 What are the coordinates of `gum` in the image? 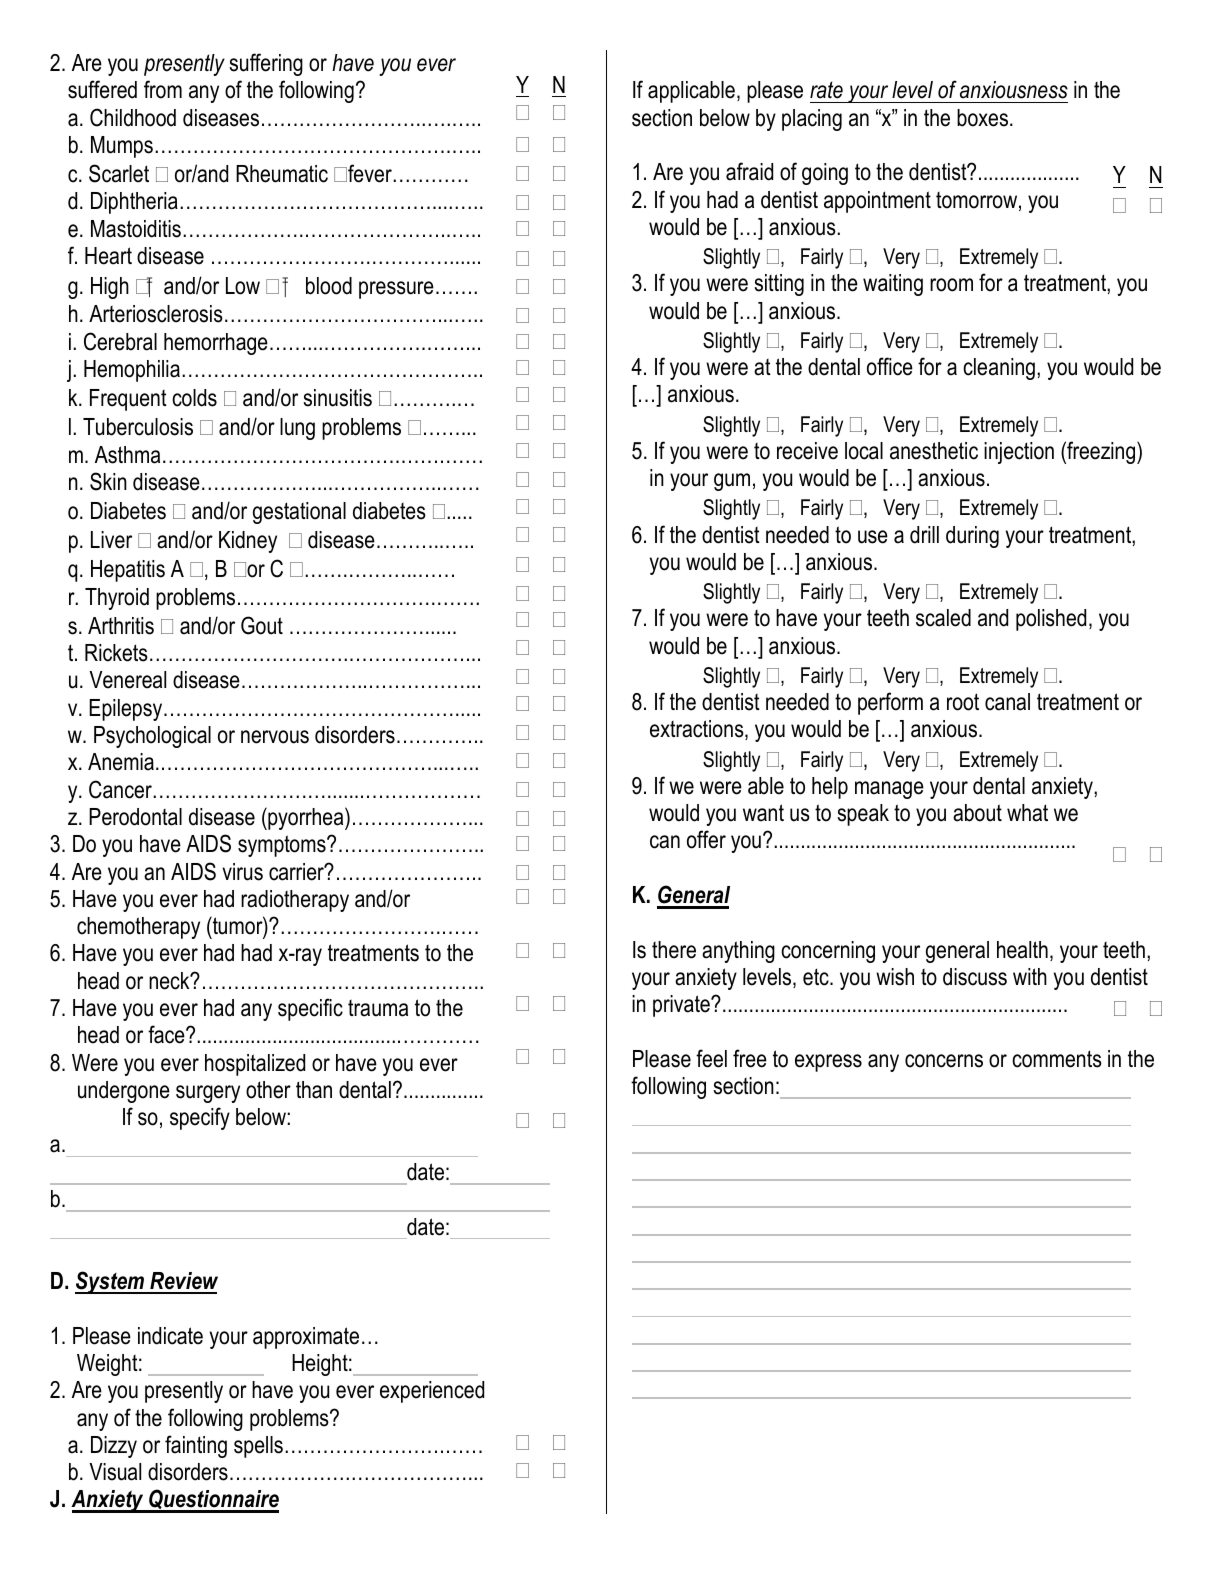 It's located at (732, 482).
